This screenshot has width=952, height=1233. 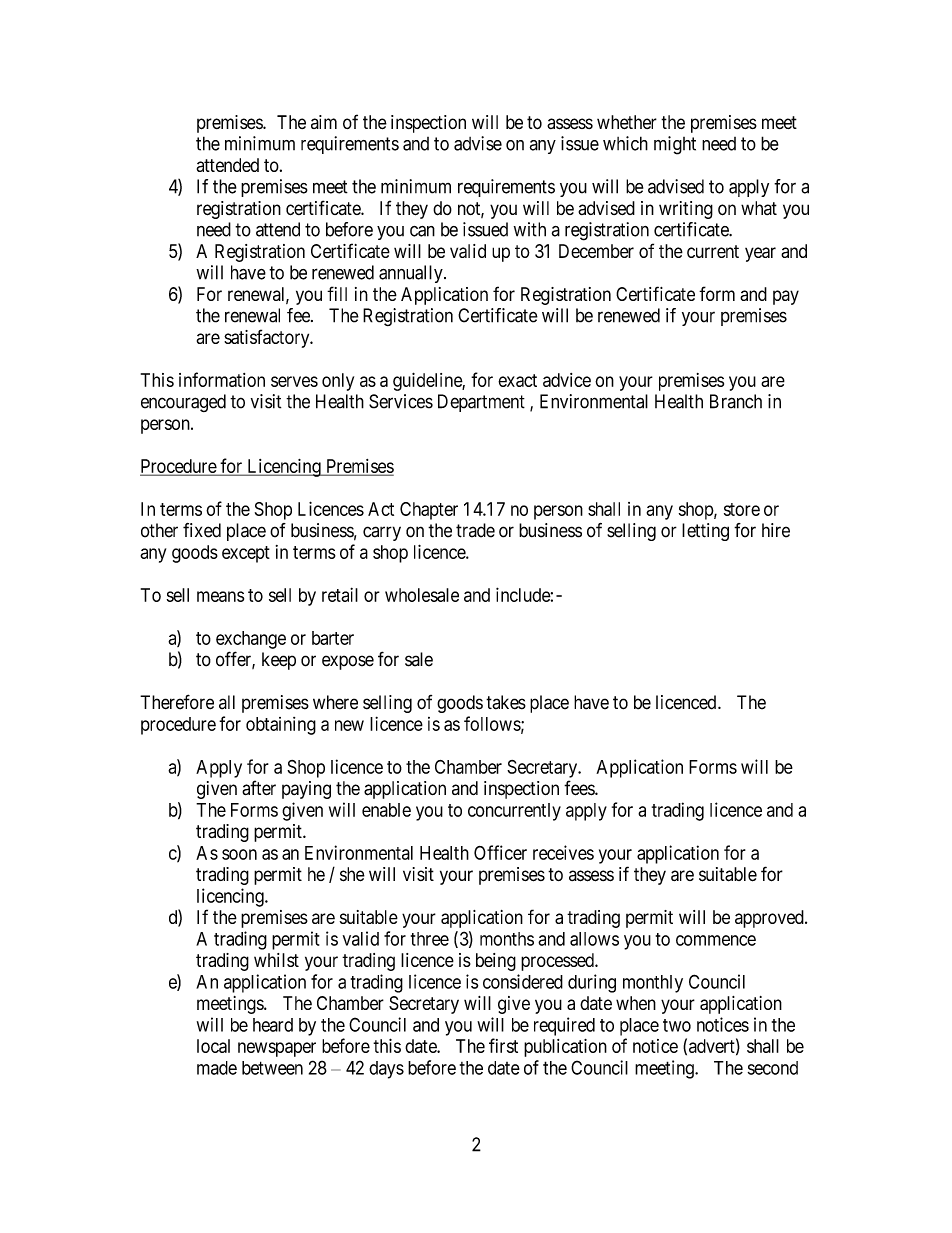 What do you see at coordinates (675, 145) in the screenshot?
I see `might` at bounding box center [675, 145].
